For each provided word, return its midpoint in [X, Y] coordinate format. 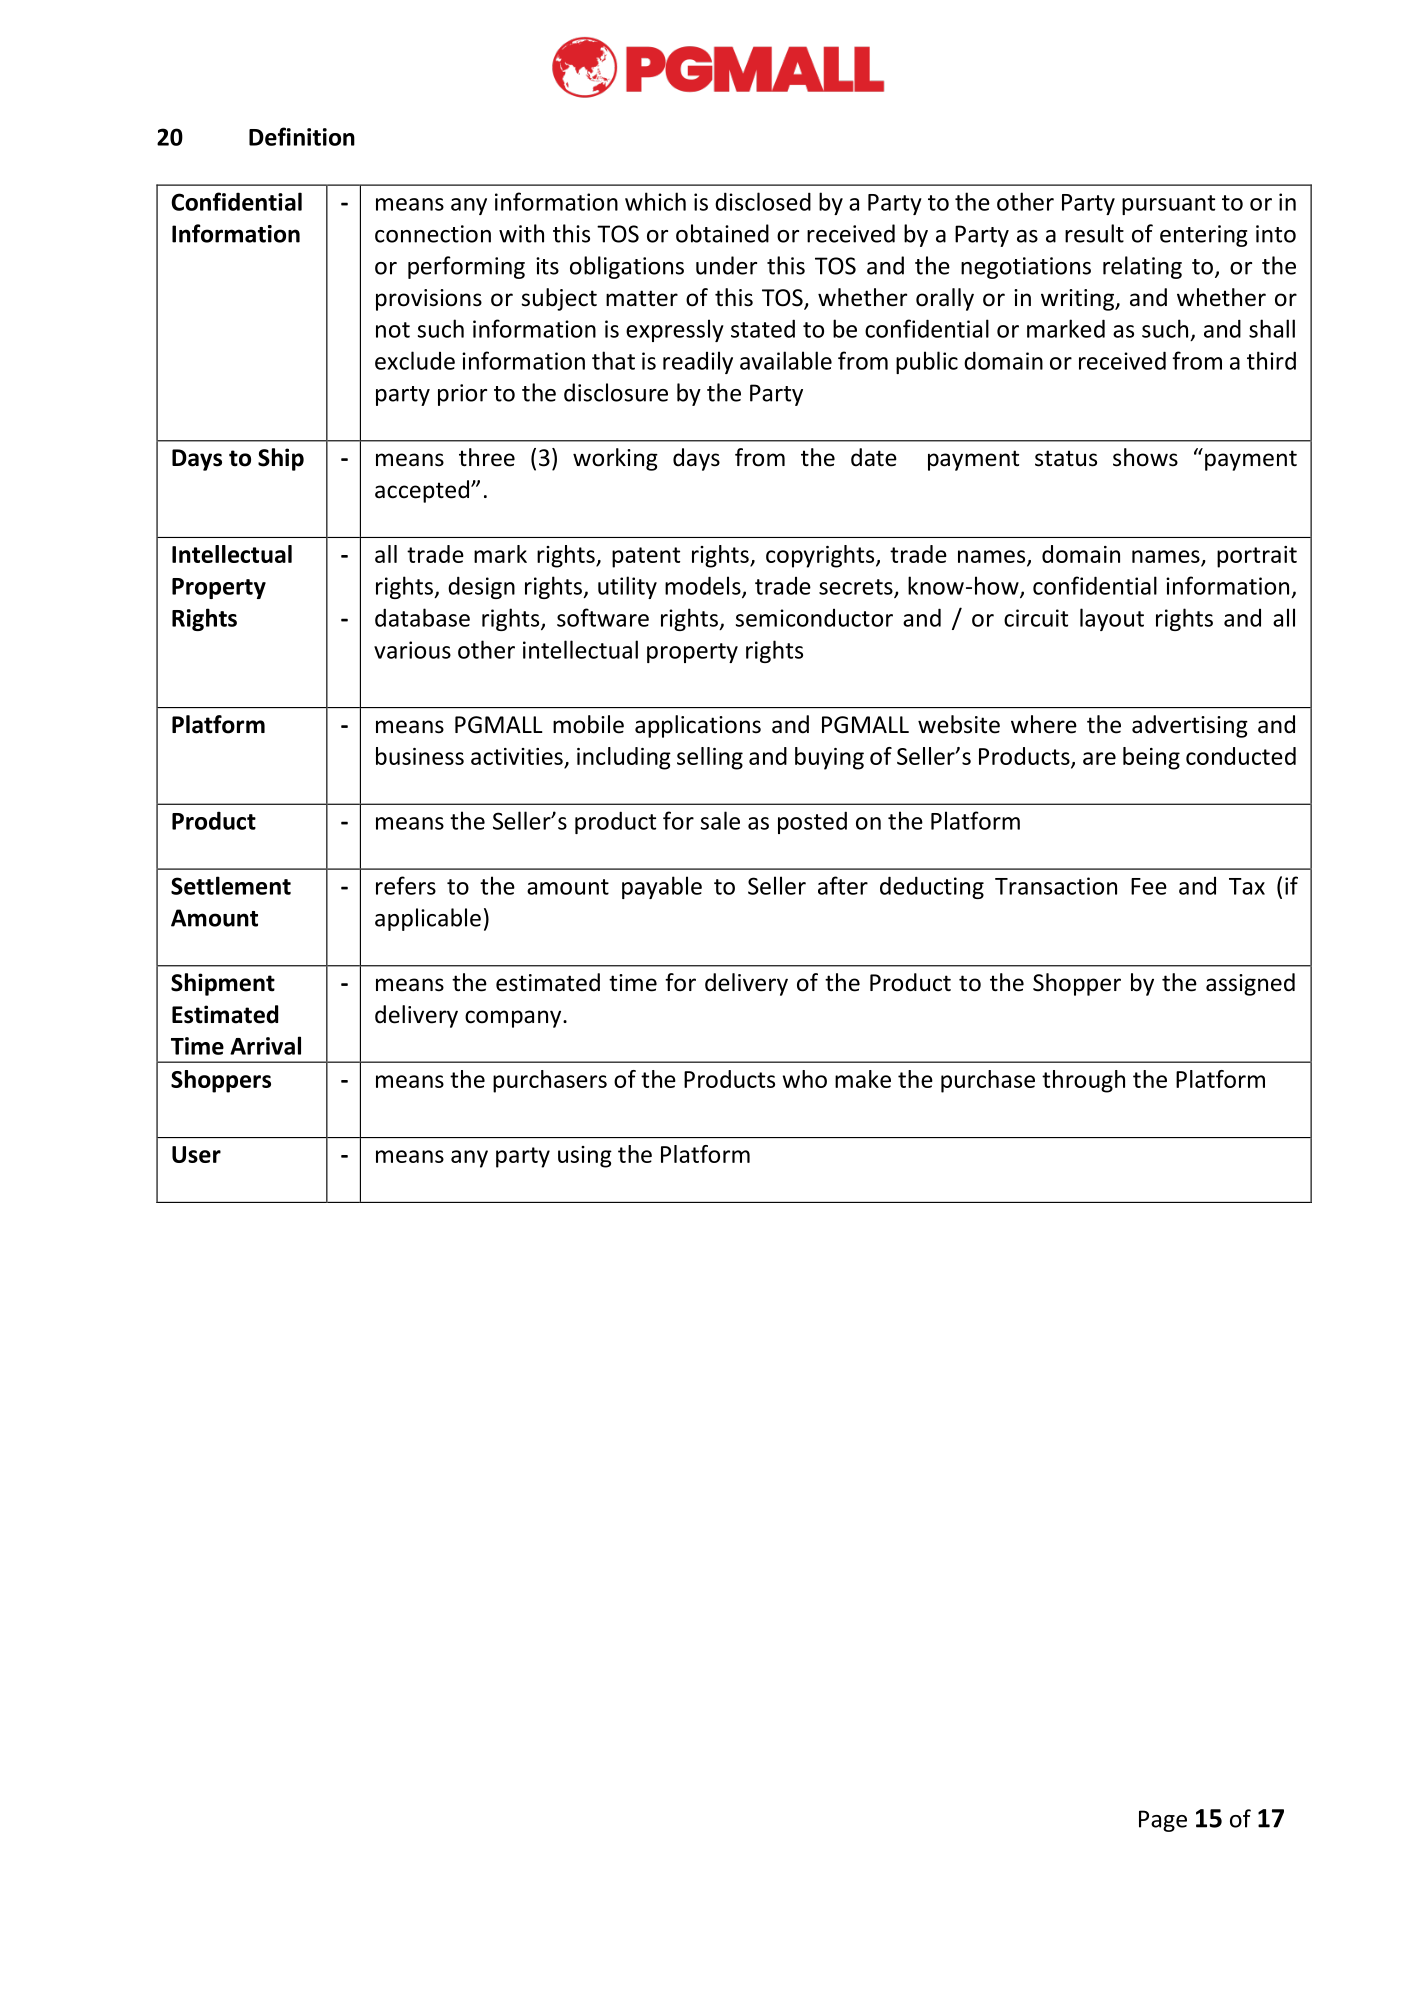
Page [1163, 1821]
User [196, 1154]
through [1083, 1081]
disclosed [763, 201]
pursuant [1168, 205]
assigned [1250, 984]
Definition [302, 136]
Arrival [265, 1045]
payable [662, 887]
